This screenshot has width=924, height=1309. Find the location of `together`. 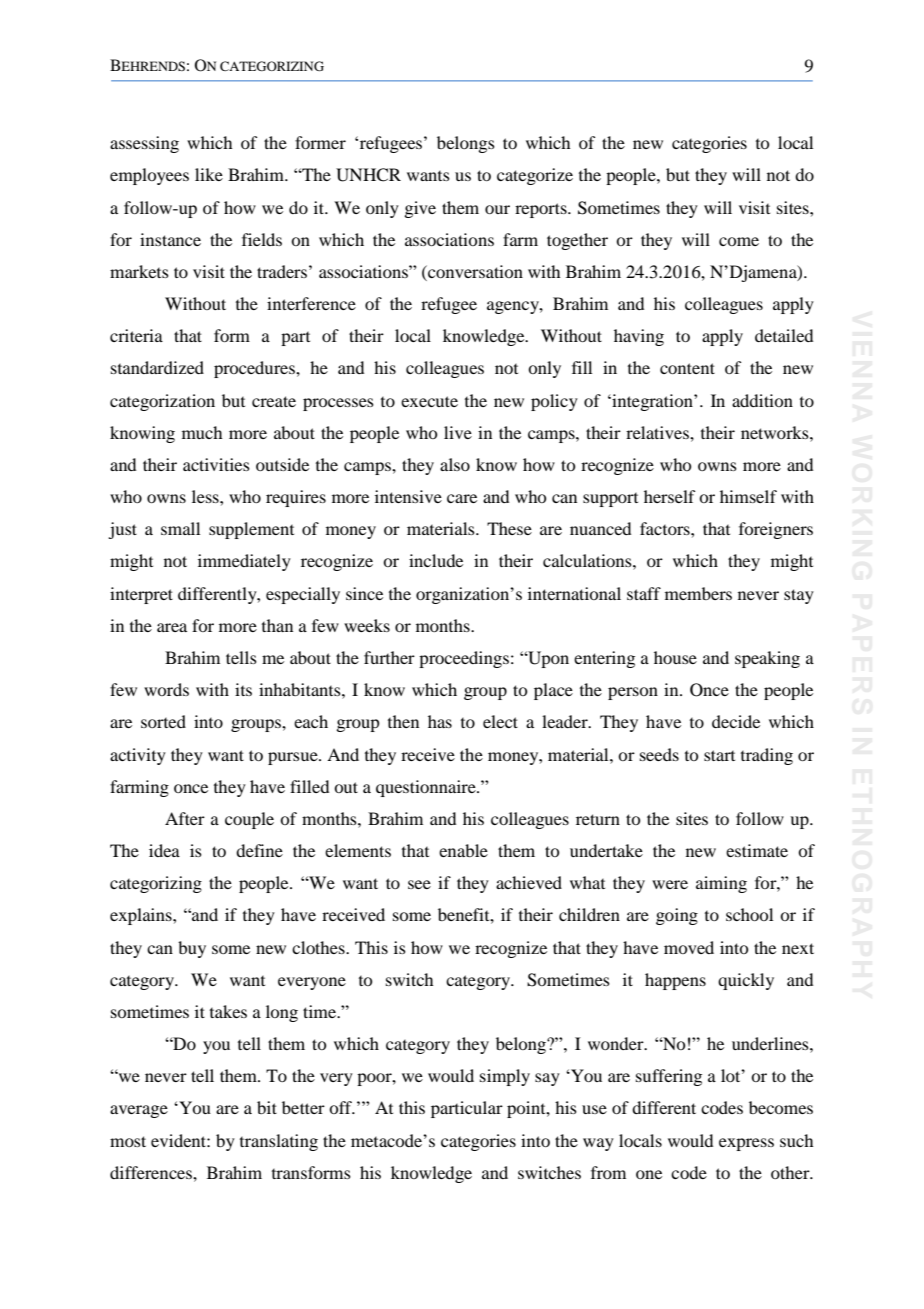

together is located at coordinates (577, 241).
